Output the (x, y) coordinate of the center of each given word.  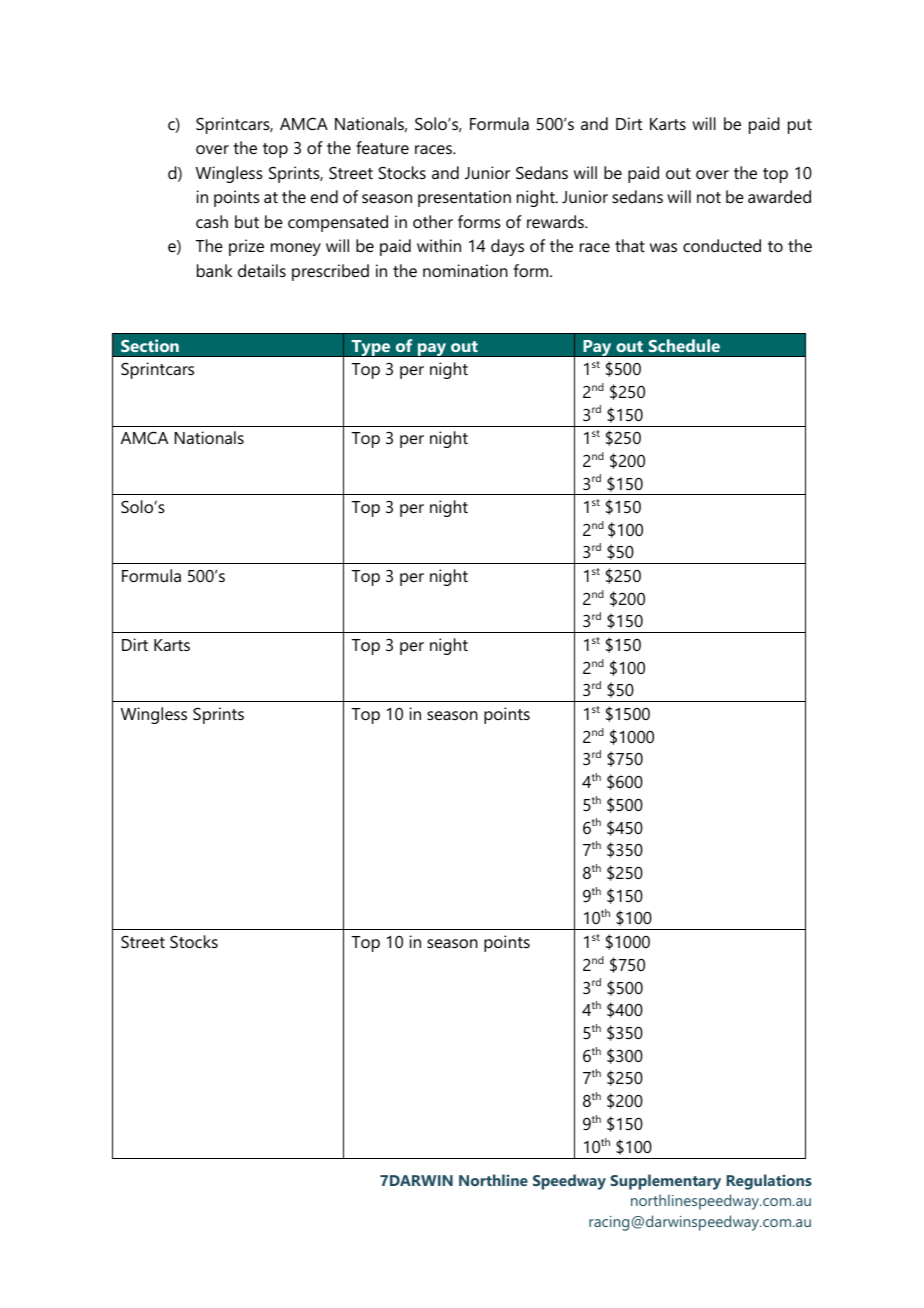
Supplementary (665, 1182)
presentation (464, 198)
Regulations (769, 1182)
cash (212, 221)
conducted (722, 245)
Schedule (684, 345)
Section (150, 345)
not (709, 197)
